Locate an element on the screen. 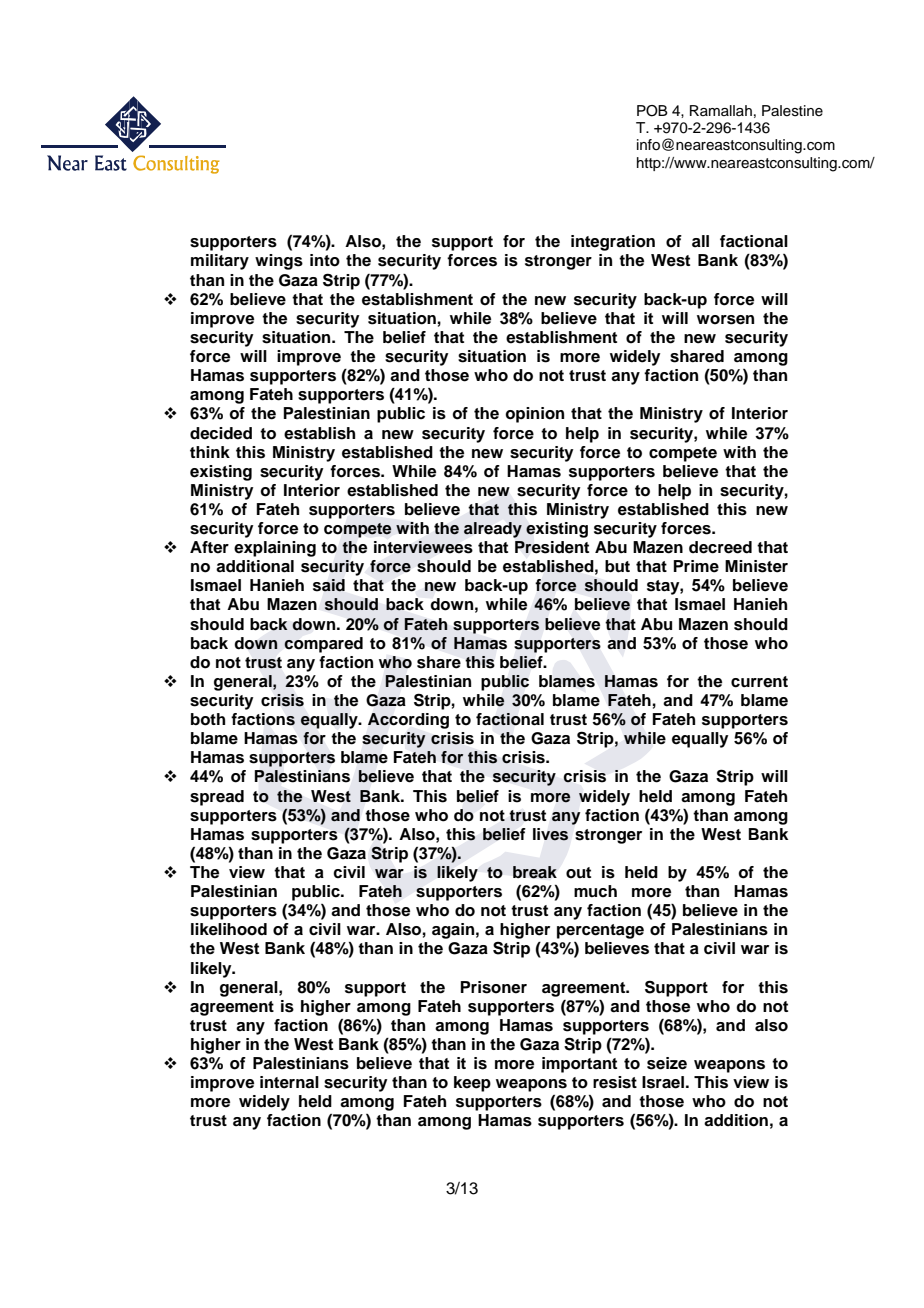 The height and width of the screenshot is (1308, 924). said is located at coordinates (329, 585).
